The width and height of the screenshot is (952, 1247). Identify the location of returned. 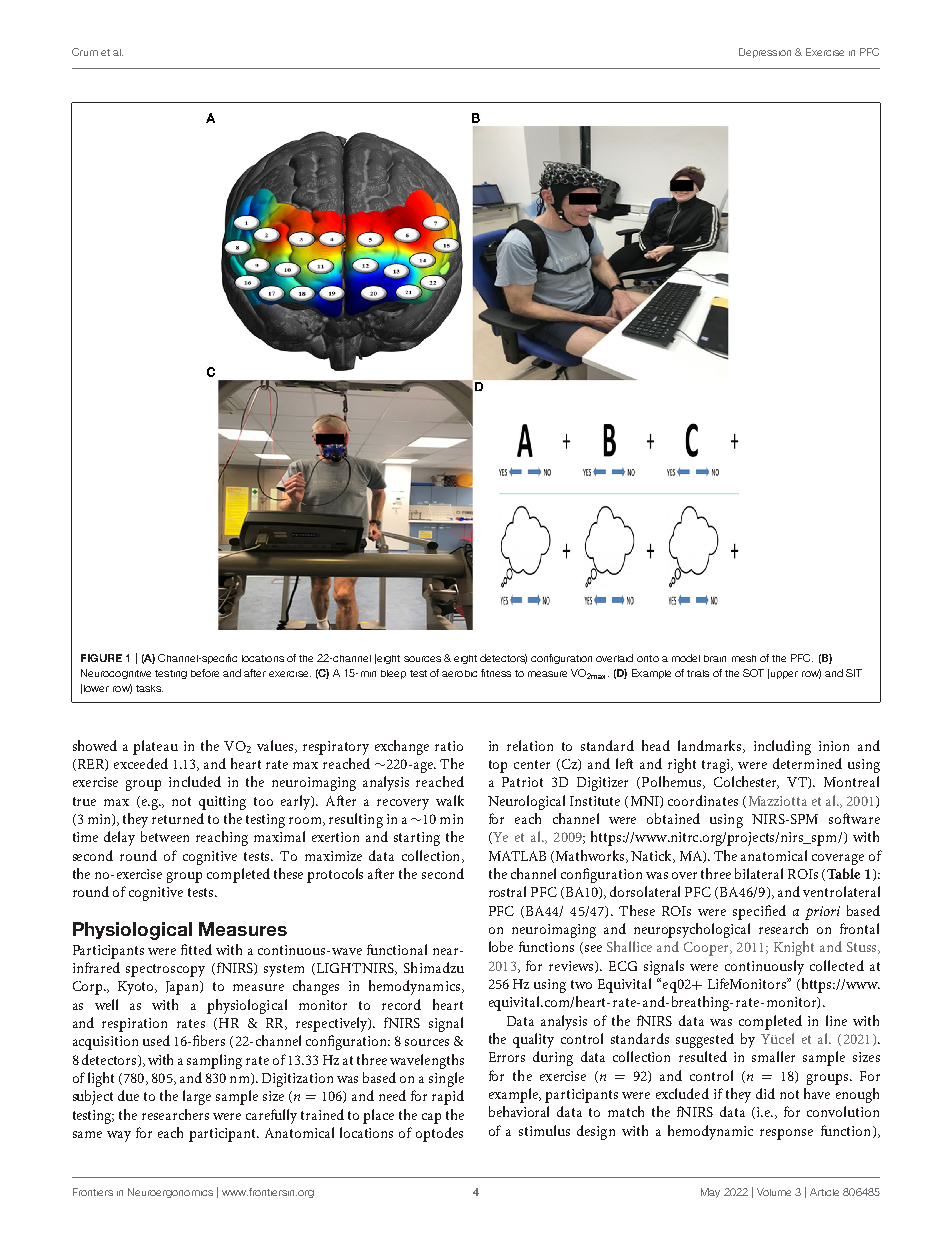
(178, 818).
